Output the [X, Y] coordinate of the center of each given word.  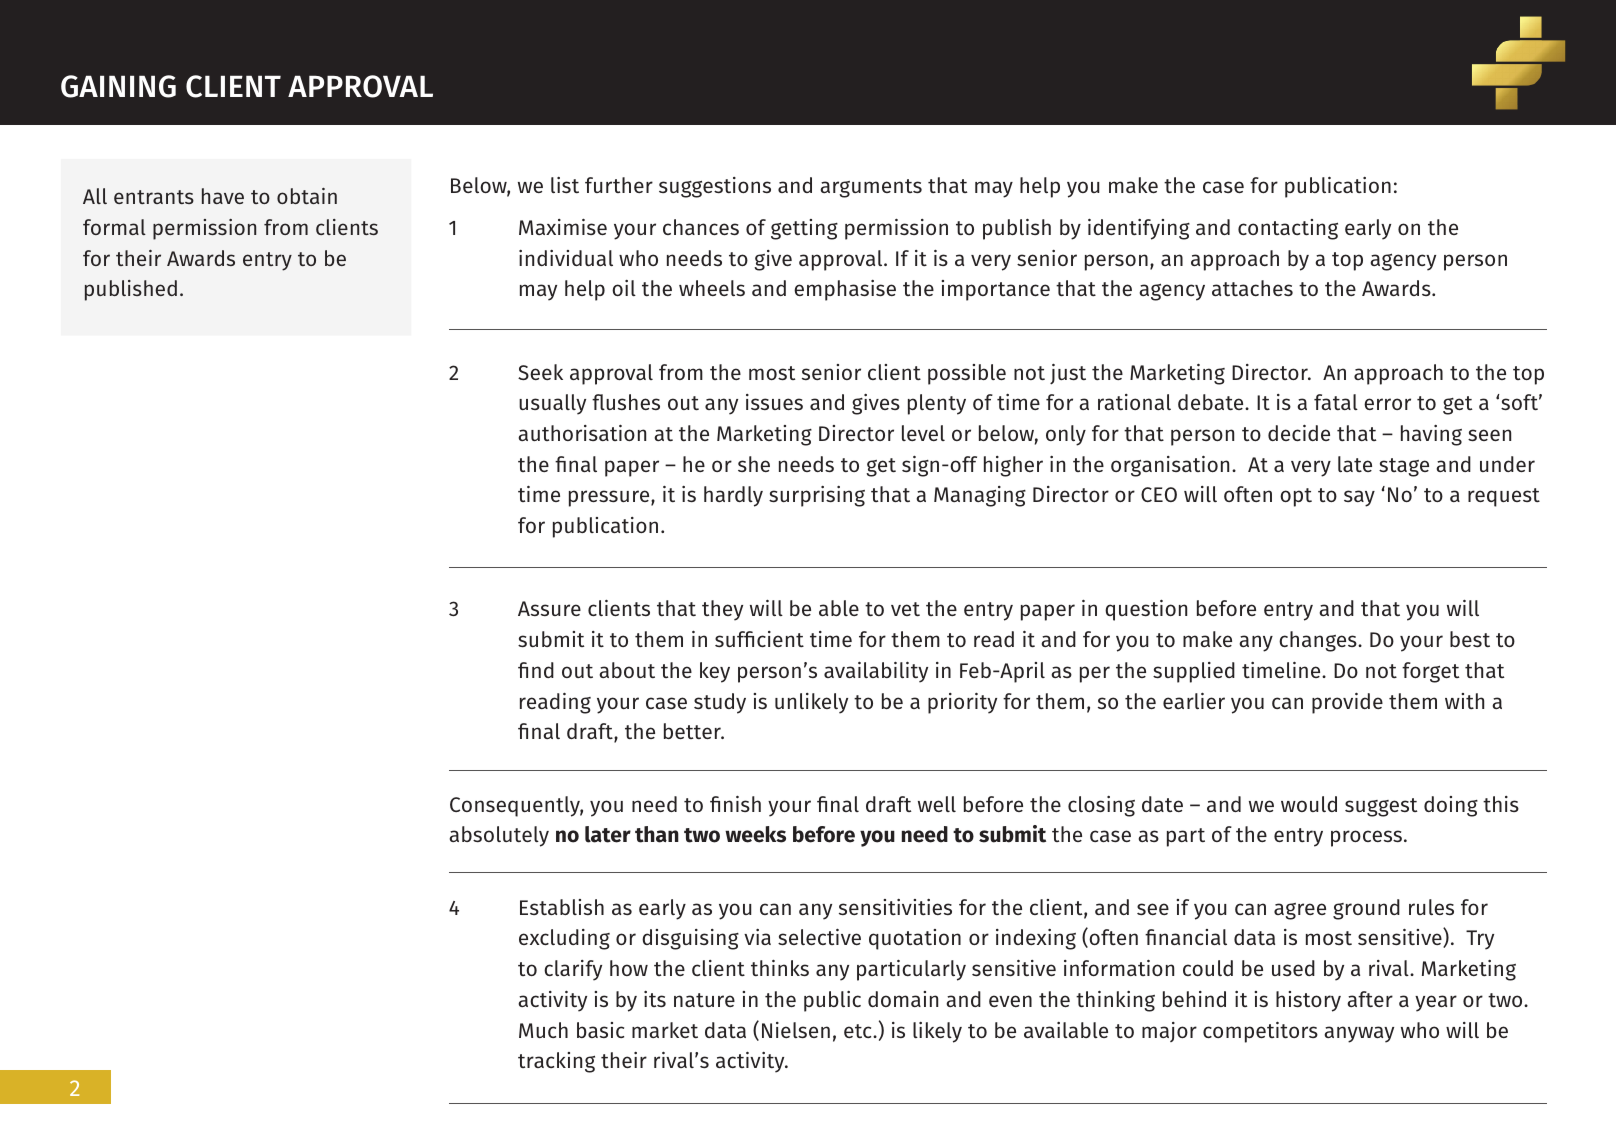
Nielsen [796, 1030]
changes [1319, 641]
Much [543, 1030]
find [536, 670]
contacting [1288, 229]
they [722, 610]
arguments [871, 188]
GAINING [118, 86]
